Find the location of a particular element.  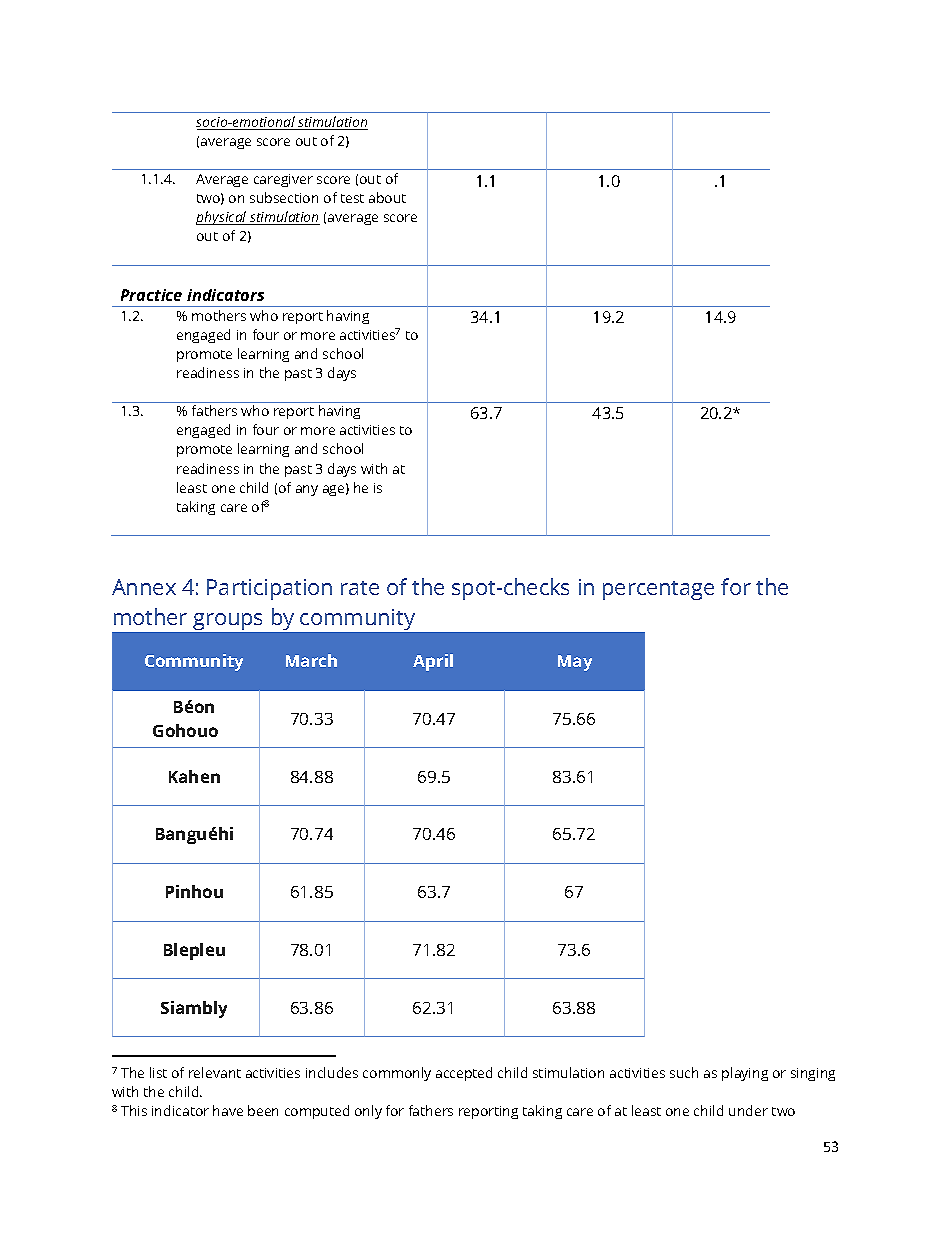

relevant is located at coordinates (215, 1072).
